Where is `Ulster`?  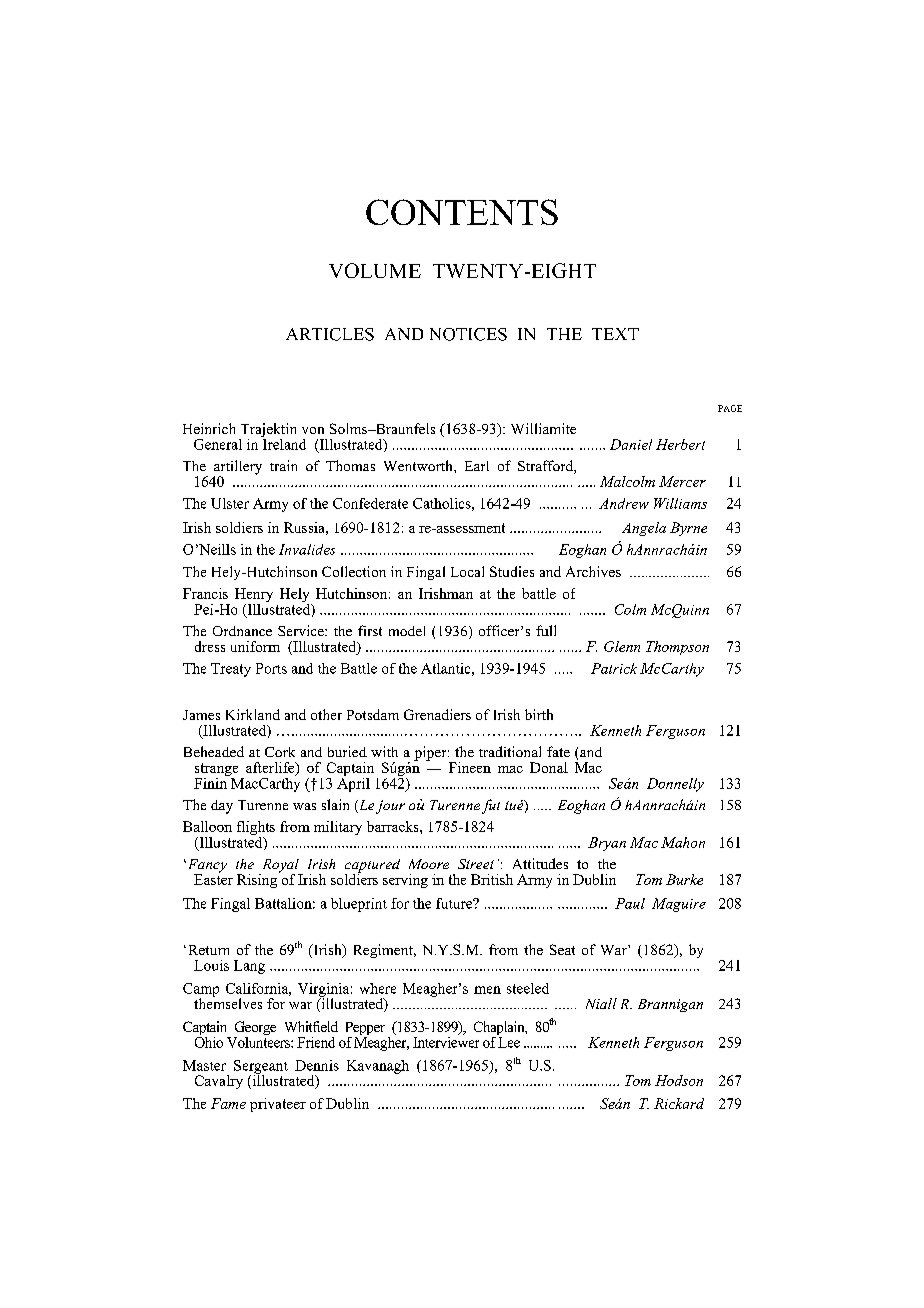 Ulster is located at coordinates (230, 503).
